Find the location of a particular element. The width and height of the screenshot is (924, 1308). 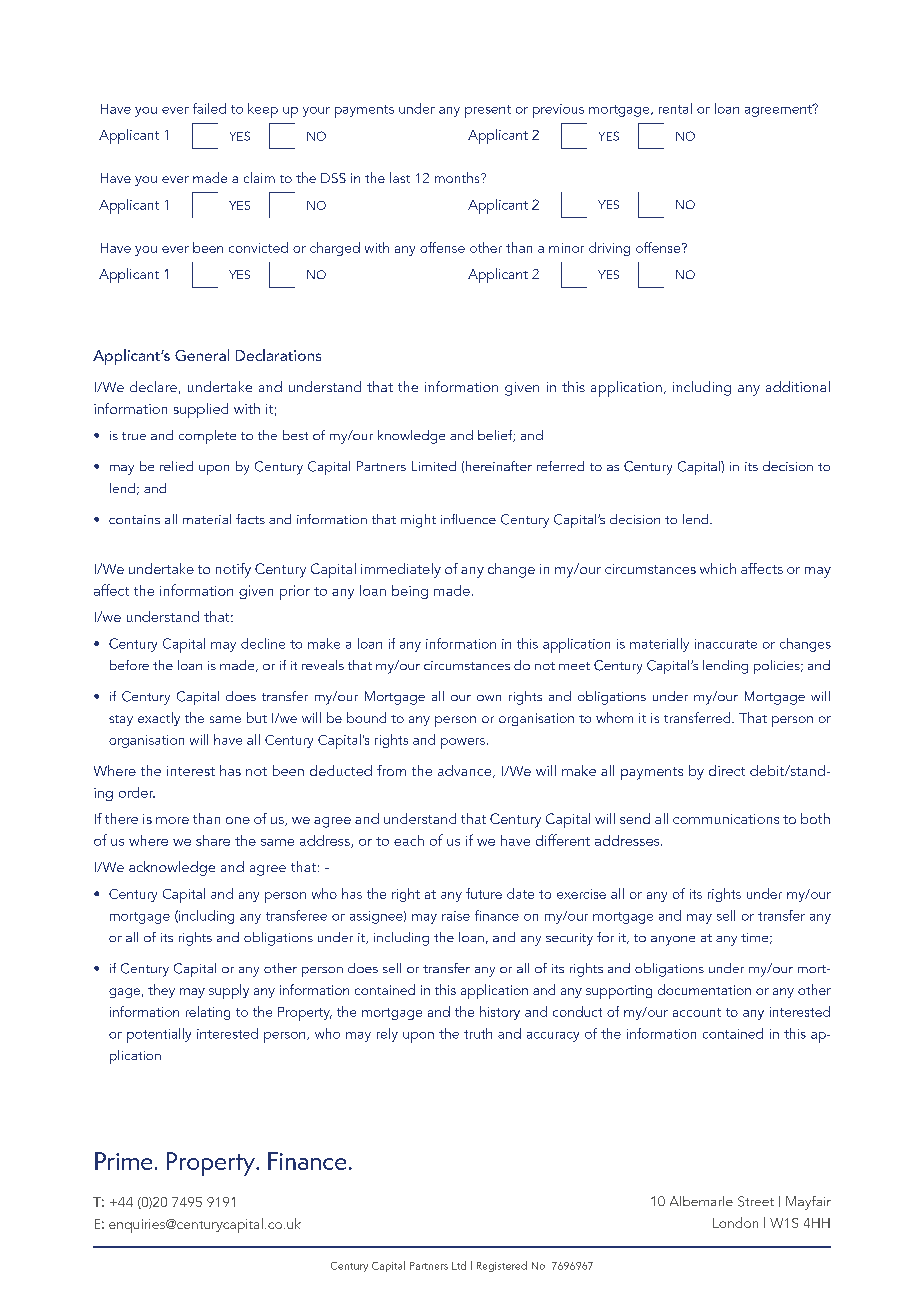

Ltd is located at coordinates (459, 1265).
